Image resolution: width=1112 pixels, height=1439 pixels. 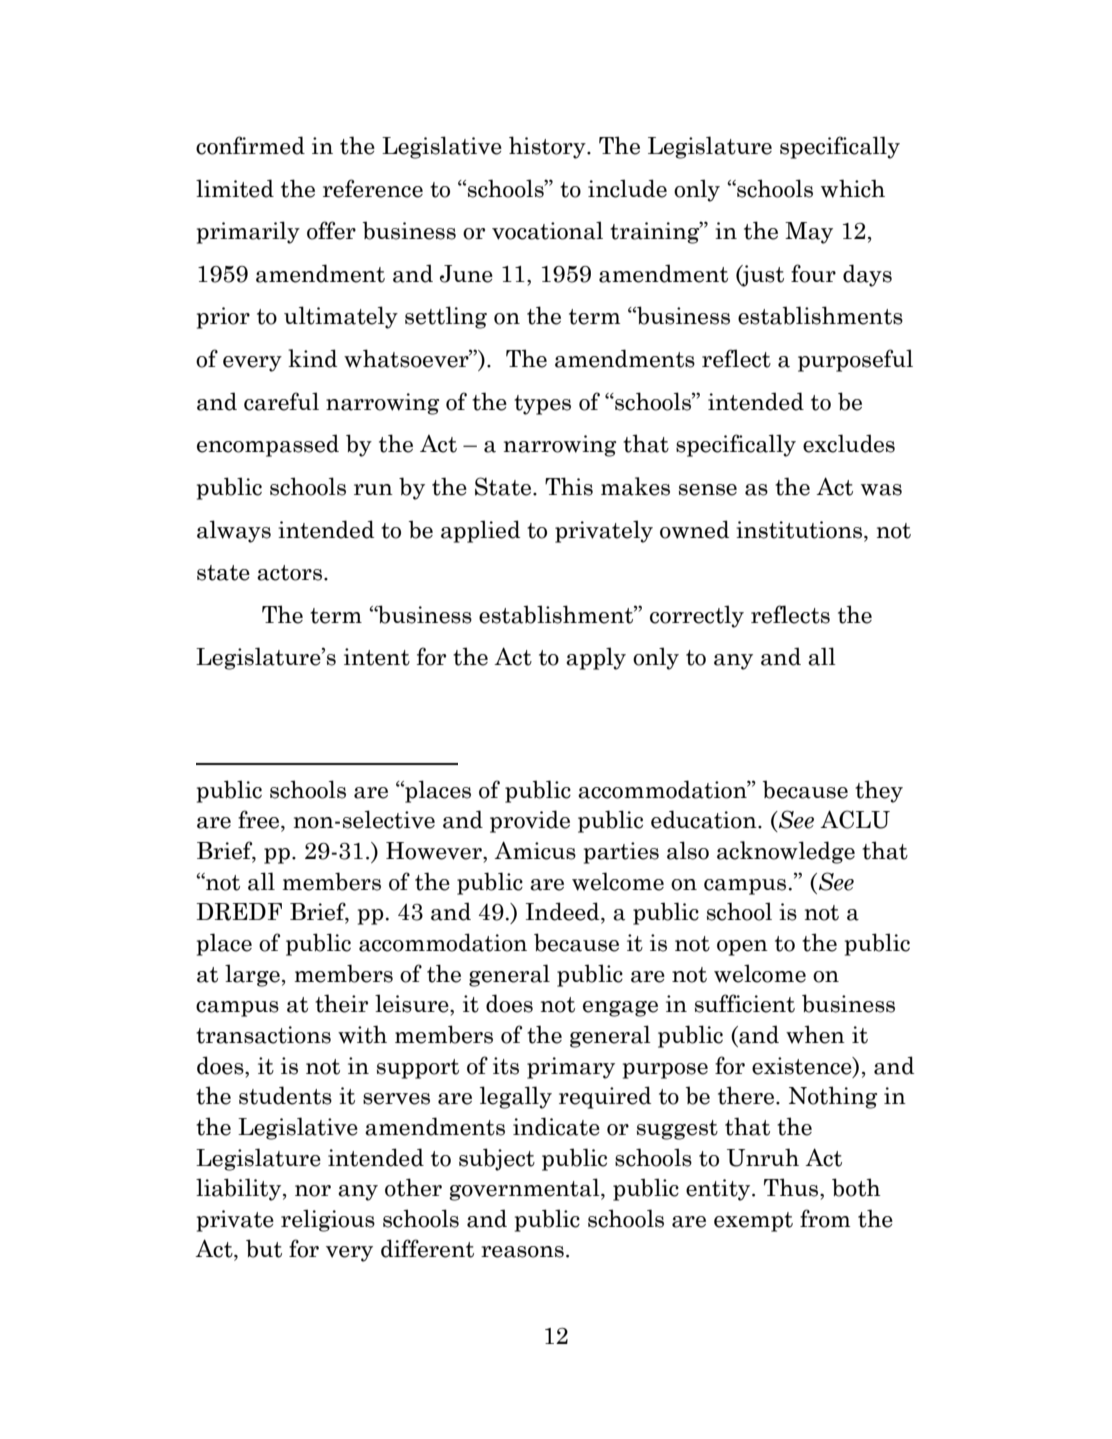 I want to click on excludes, so click(x=849, y=443).
